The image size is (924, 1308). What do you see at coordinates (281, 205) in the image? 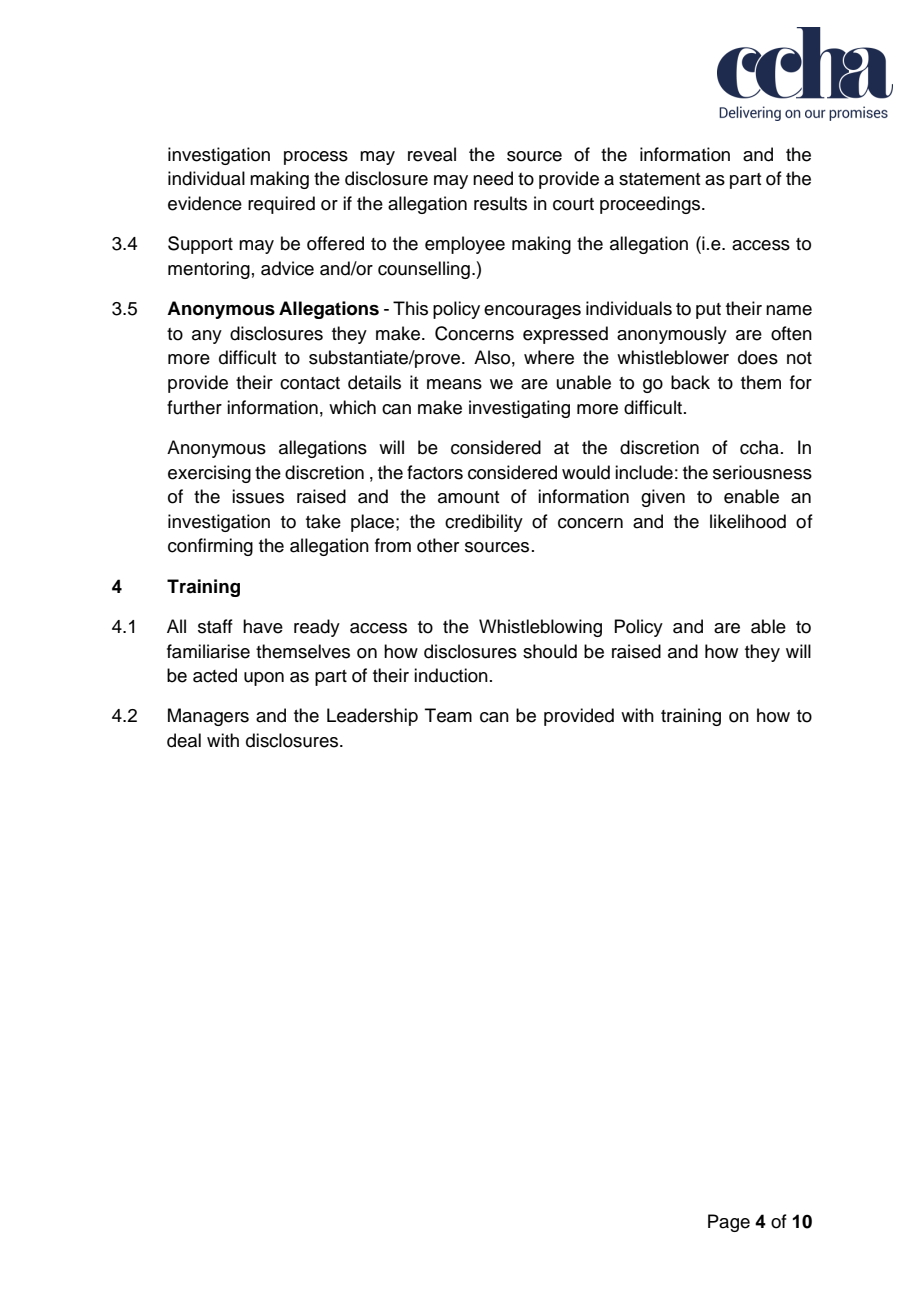
I see `required` at bounding box center [281, 205].
